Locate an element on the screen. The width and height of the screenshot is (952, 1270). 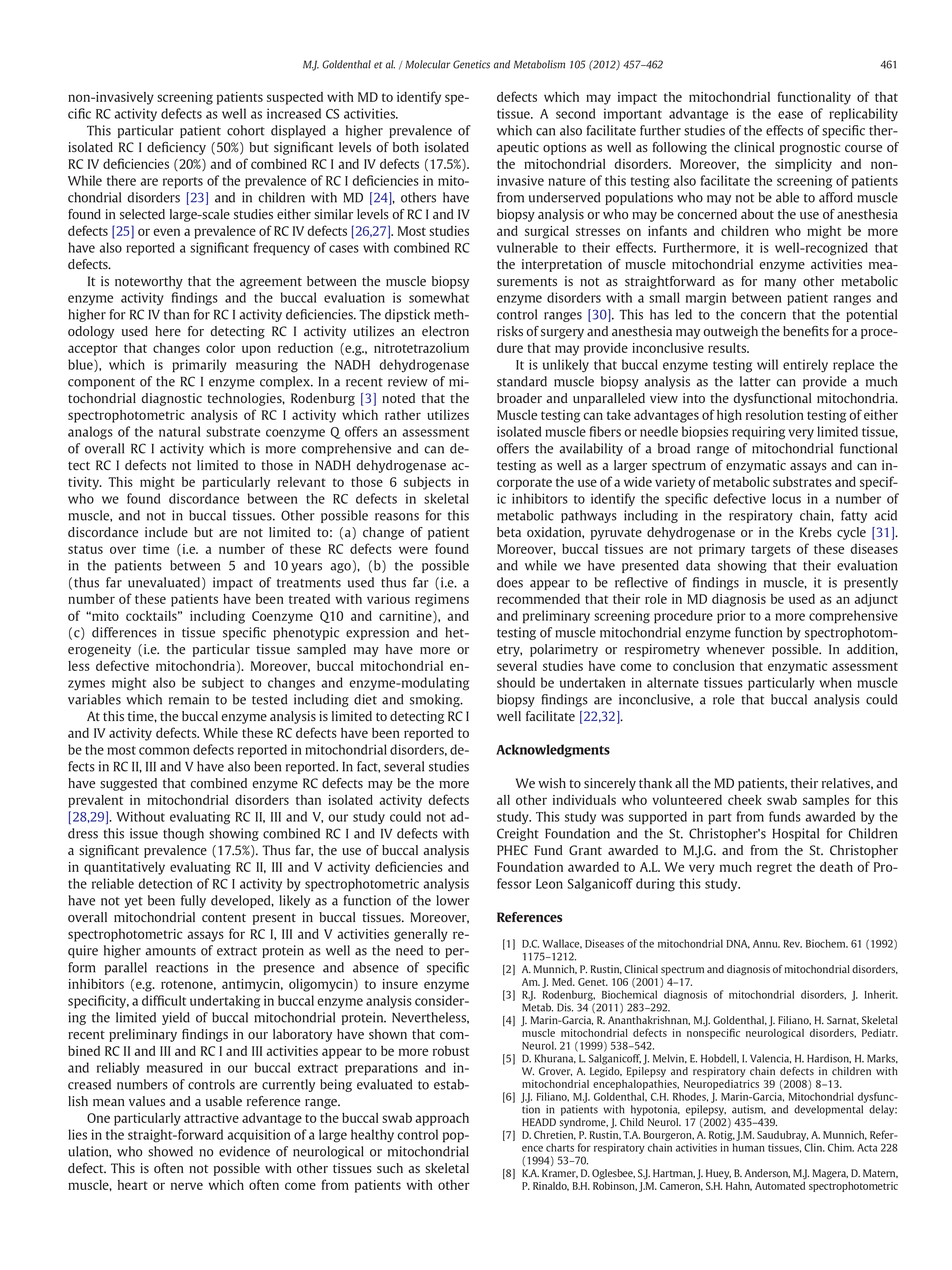
showed is located at coordinates (170, 1151).
